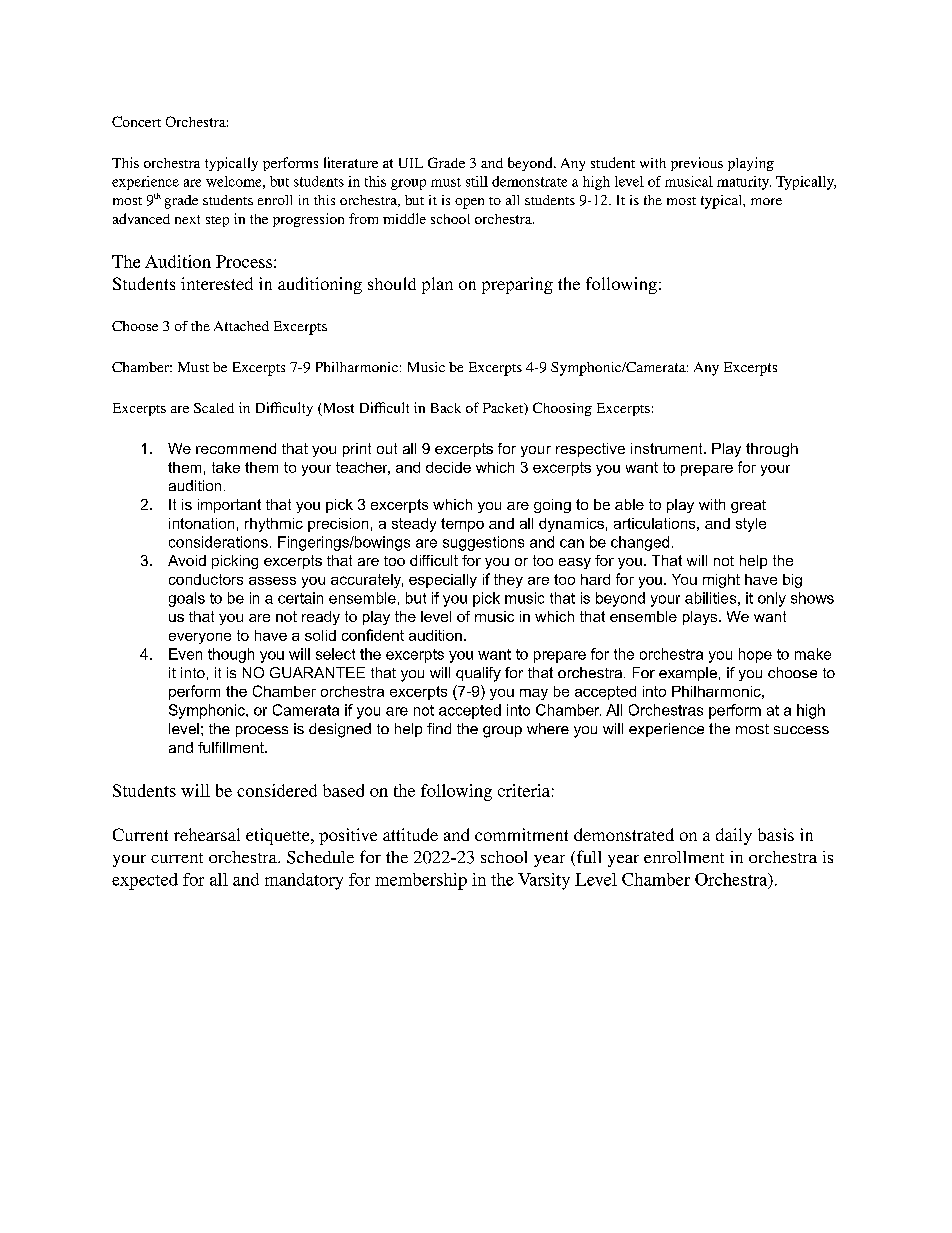  I want to click on tempo, so click(462, 525).
